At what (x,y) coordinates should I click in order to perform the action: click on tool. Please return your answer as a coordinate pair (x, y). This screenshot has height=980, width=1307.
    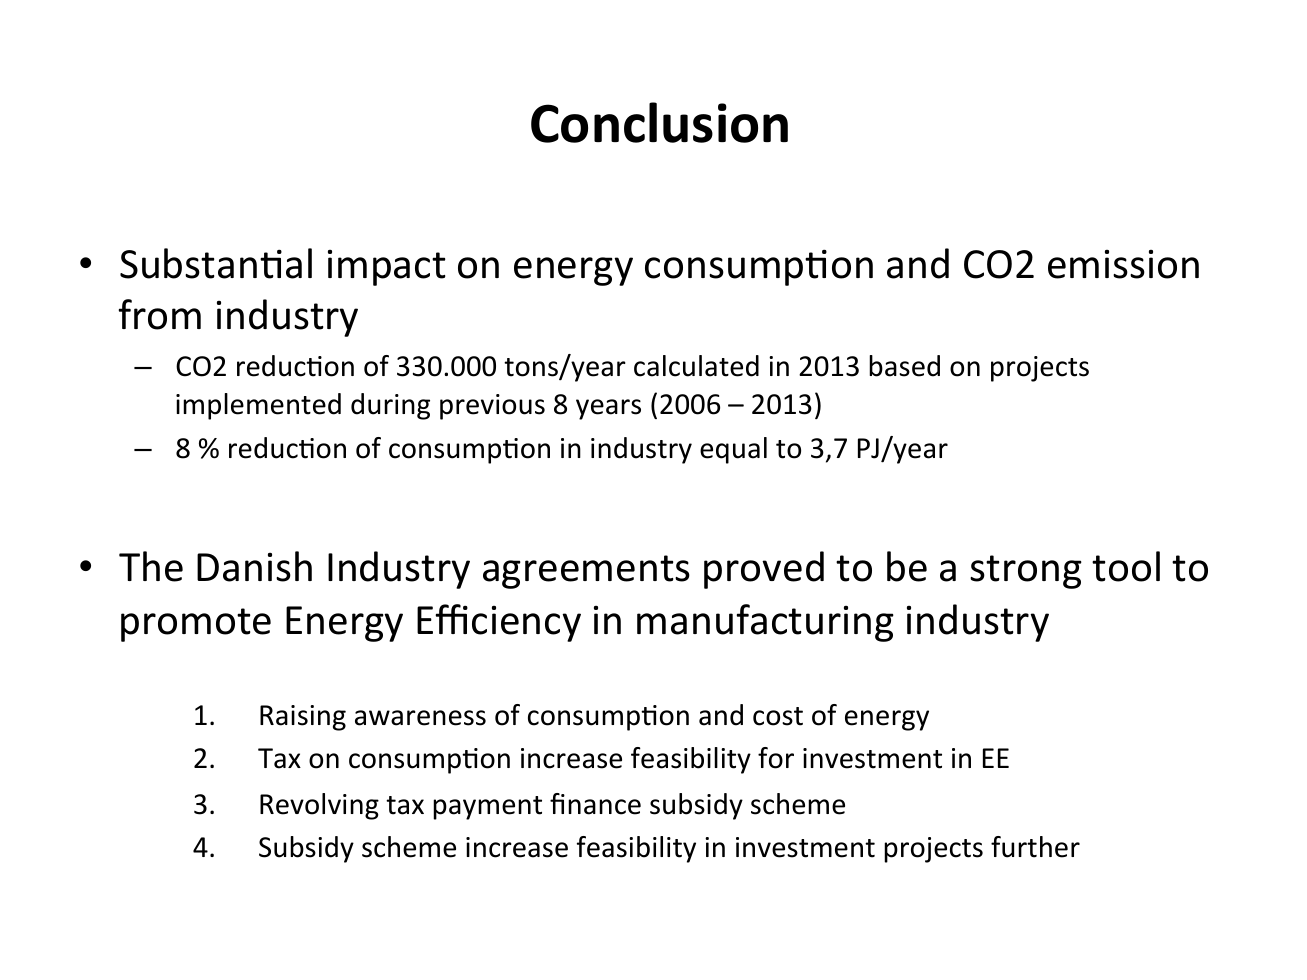
    Looking at the image, I should click on (1126, 566).
